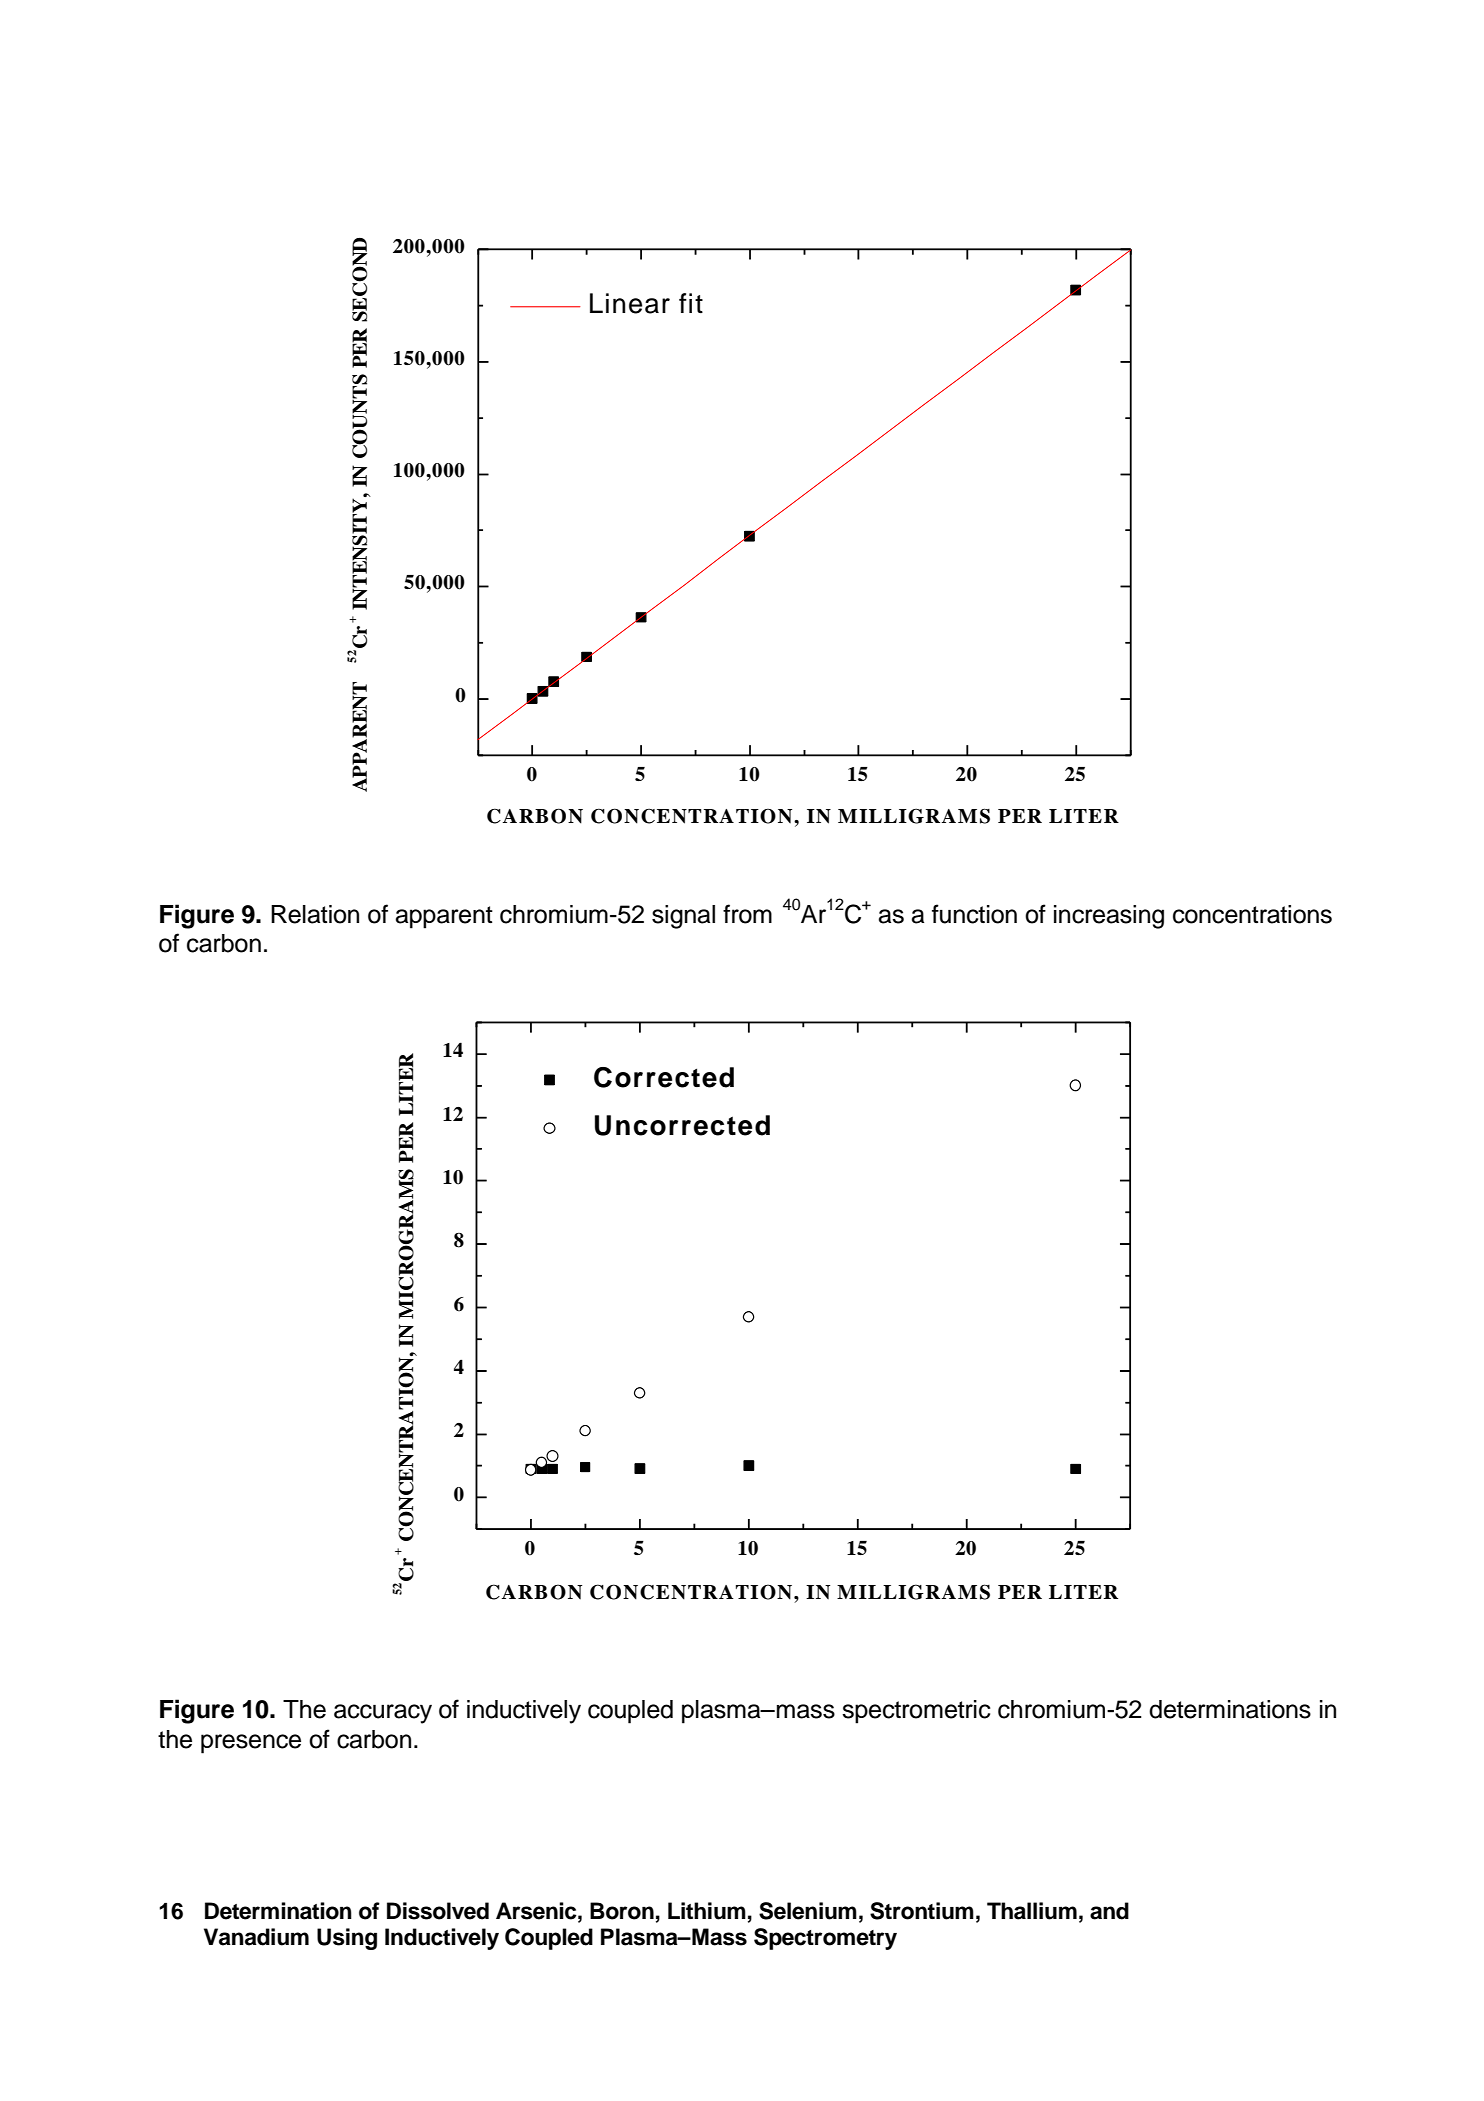 The height and width of the screenshot is (2101, 1484). Describe the element at coordinates (974, 914) in the screenshot. I see `function` at that location.
